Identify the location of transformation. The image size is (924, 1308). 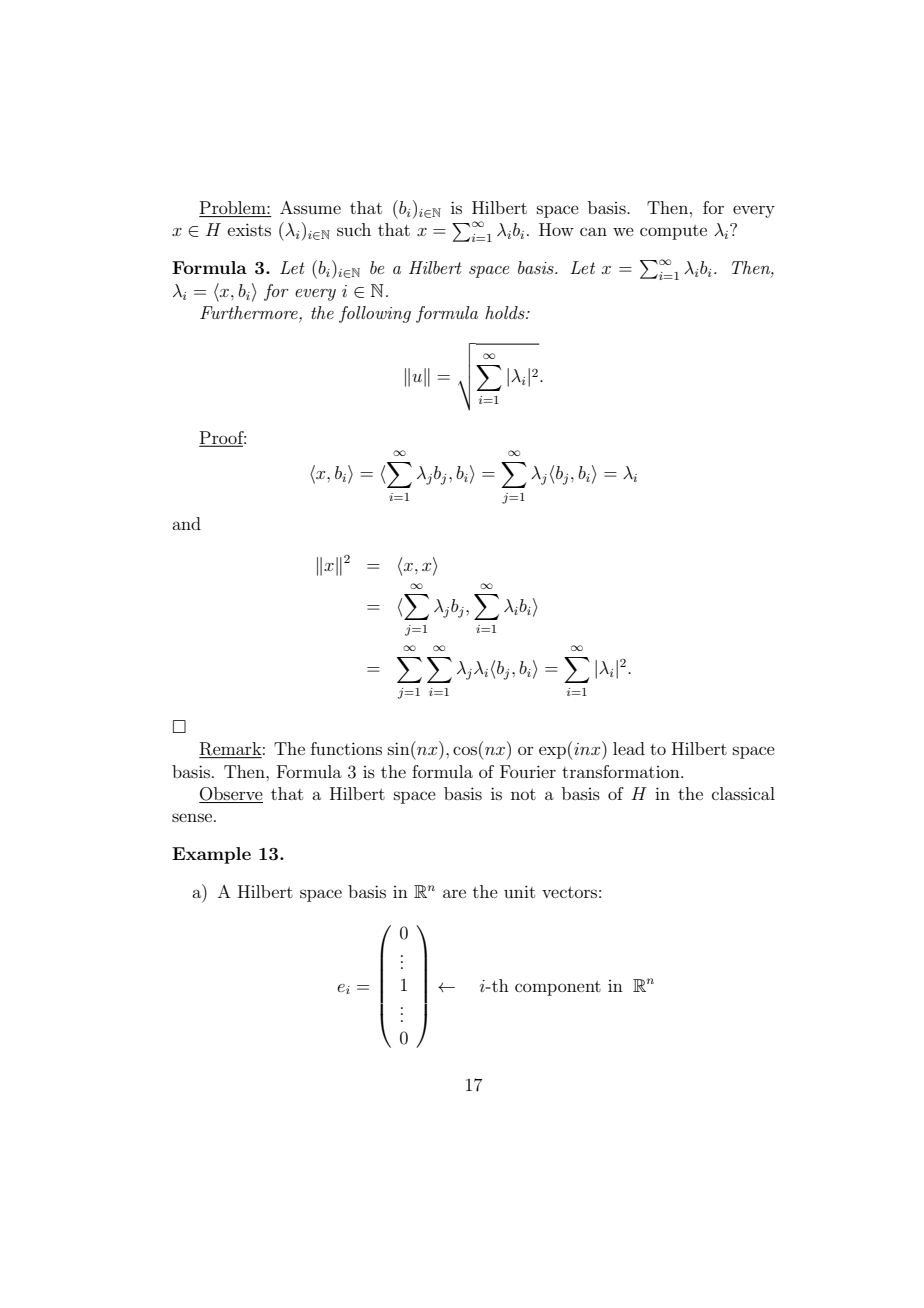
(622, 771).
